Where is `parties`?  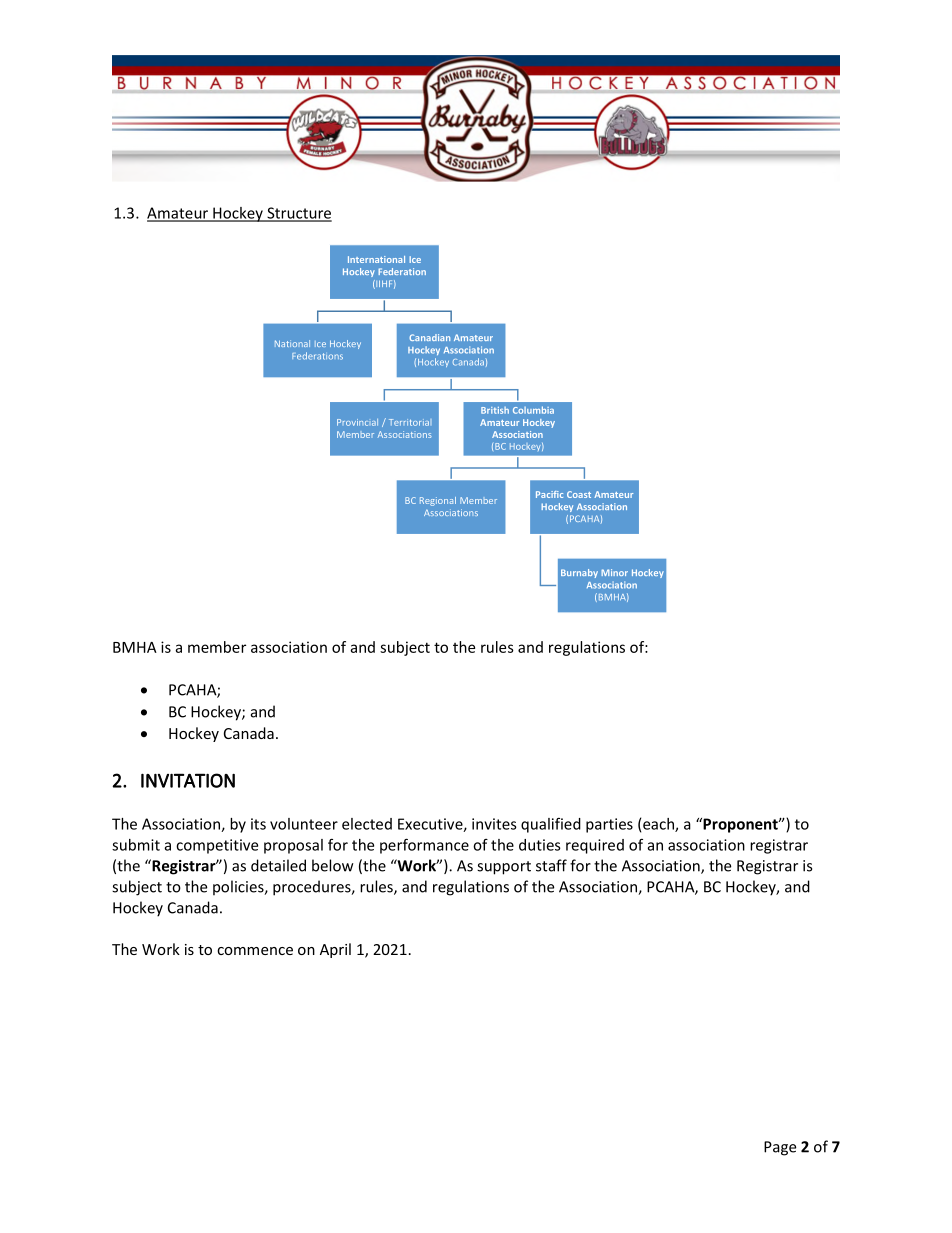 parties is located at coordinates (609, 825).
